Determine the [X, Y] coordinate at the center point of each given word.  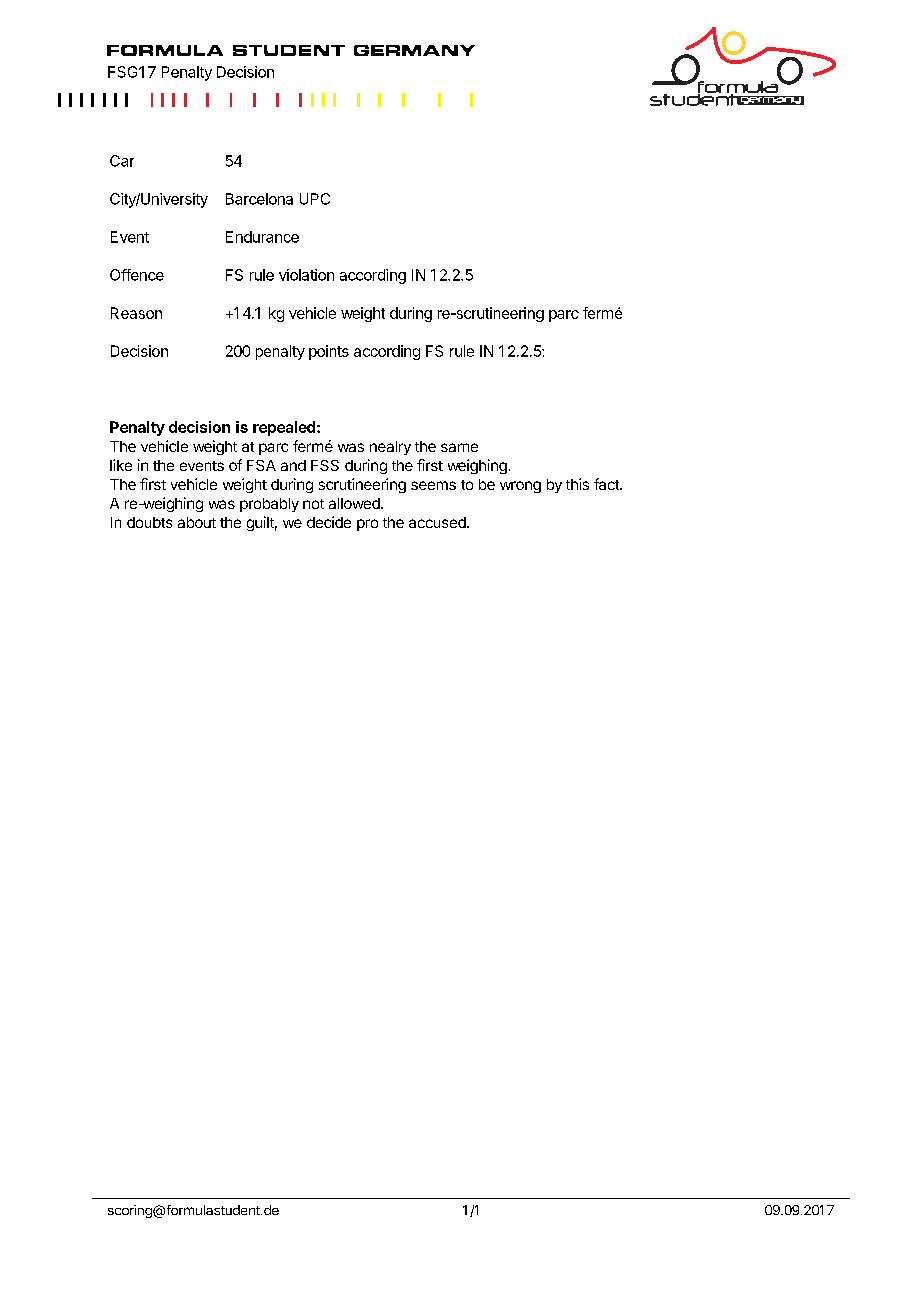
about [197, 522]
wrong [520, 487]
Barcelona [259, 199]
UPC [315, 199]
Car [122, 161]
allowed [355, 503]
